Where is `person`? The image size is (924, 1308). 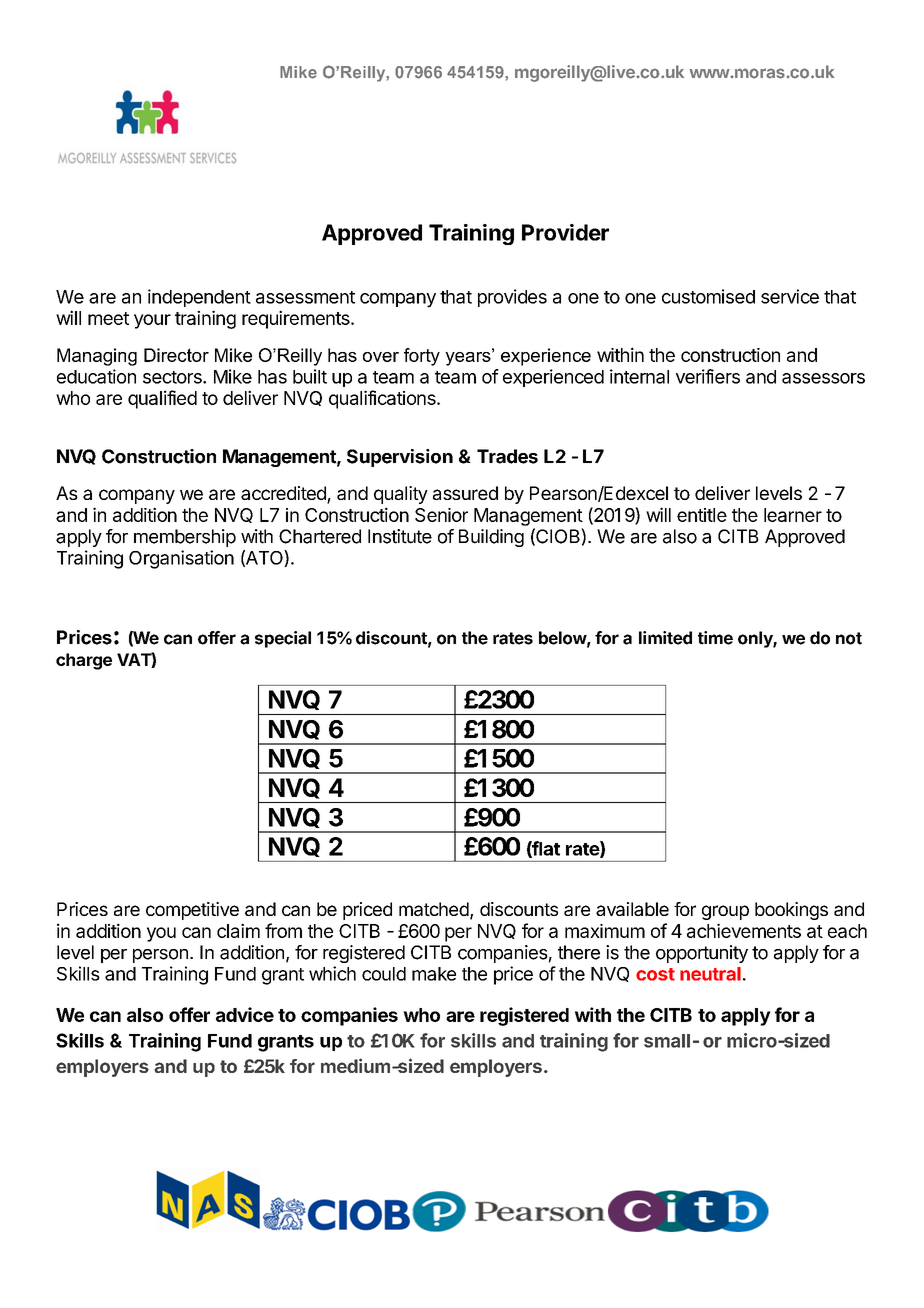 person is located at coordinates (160, 956).
